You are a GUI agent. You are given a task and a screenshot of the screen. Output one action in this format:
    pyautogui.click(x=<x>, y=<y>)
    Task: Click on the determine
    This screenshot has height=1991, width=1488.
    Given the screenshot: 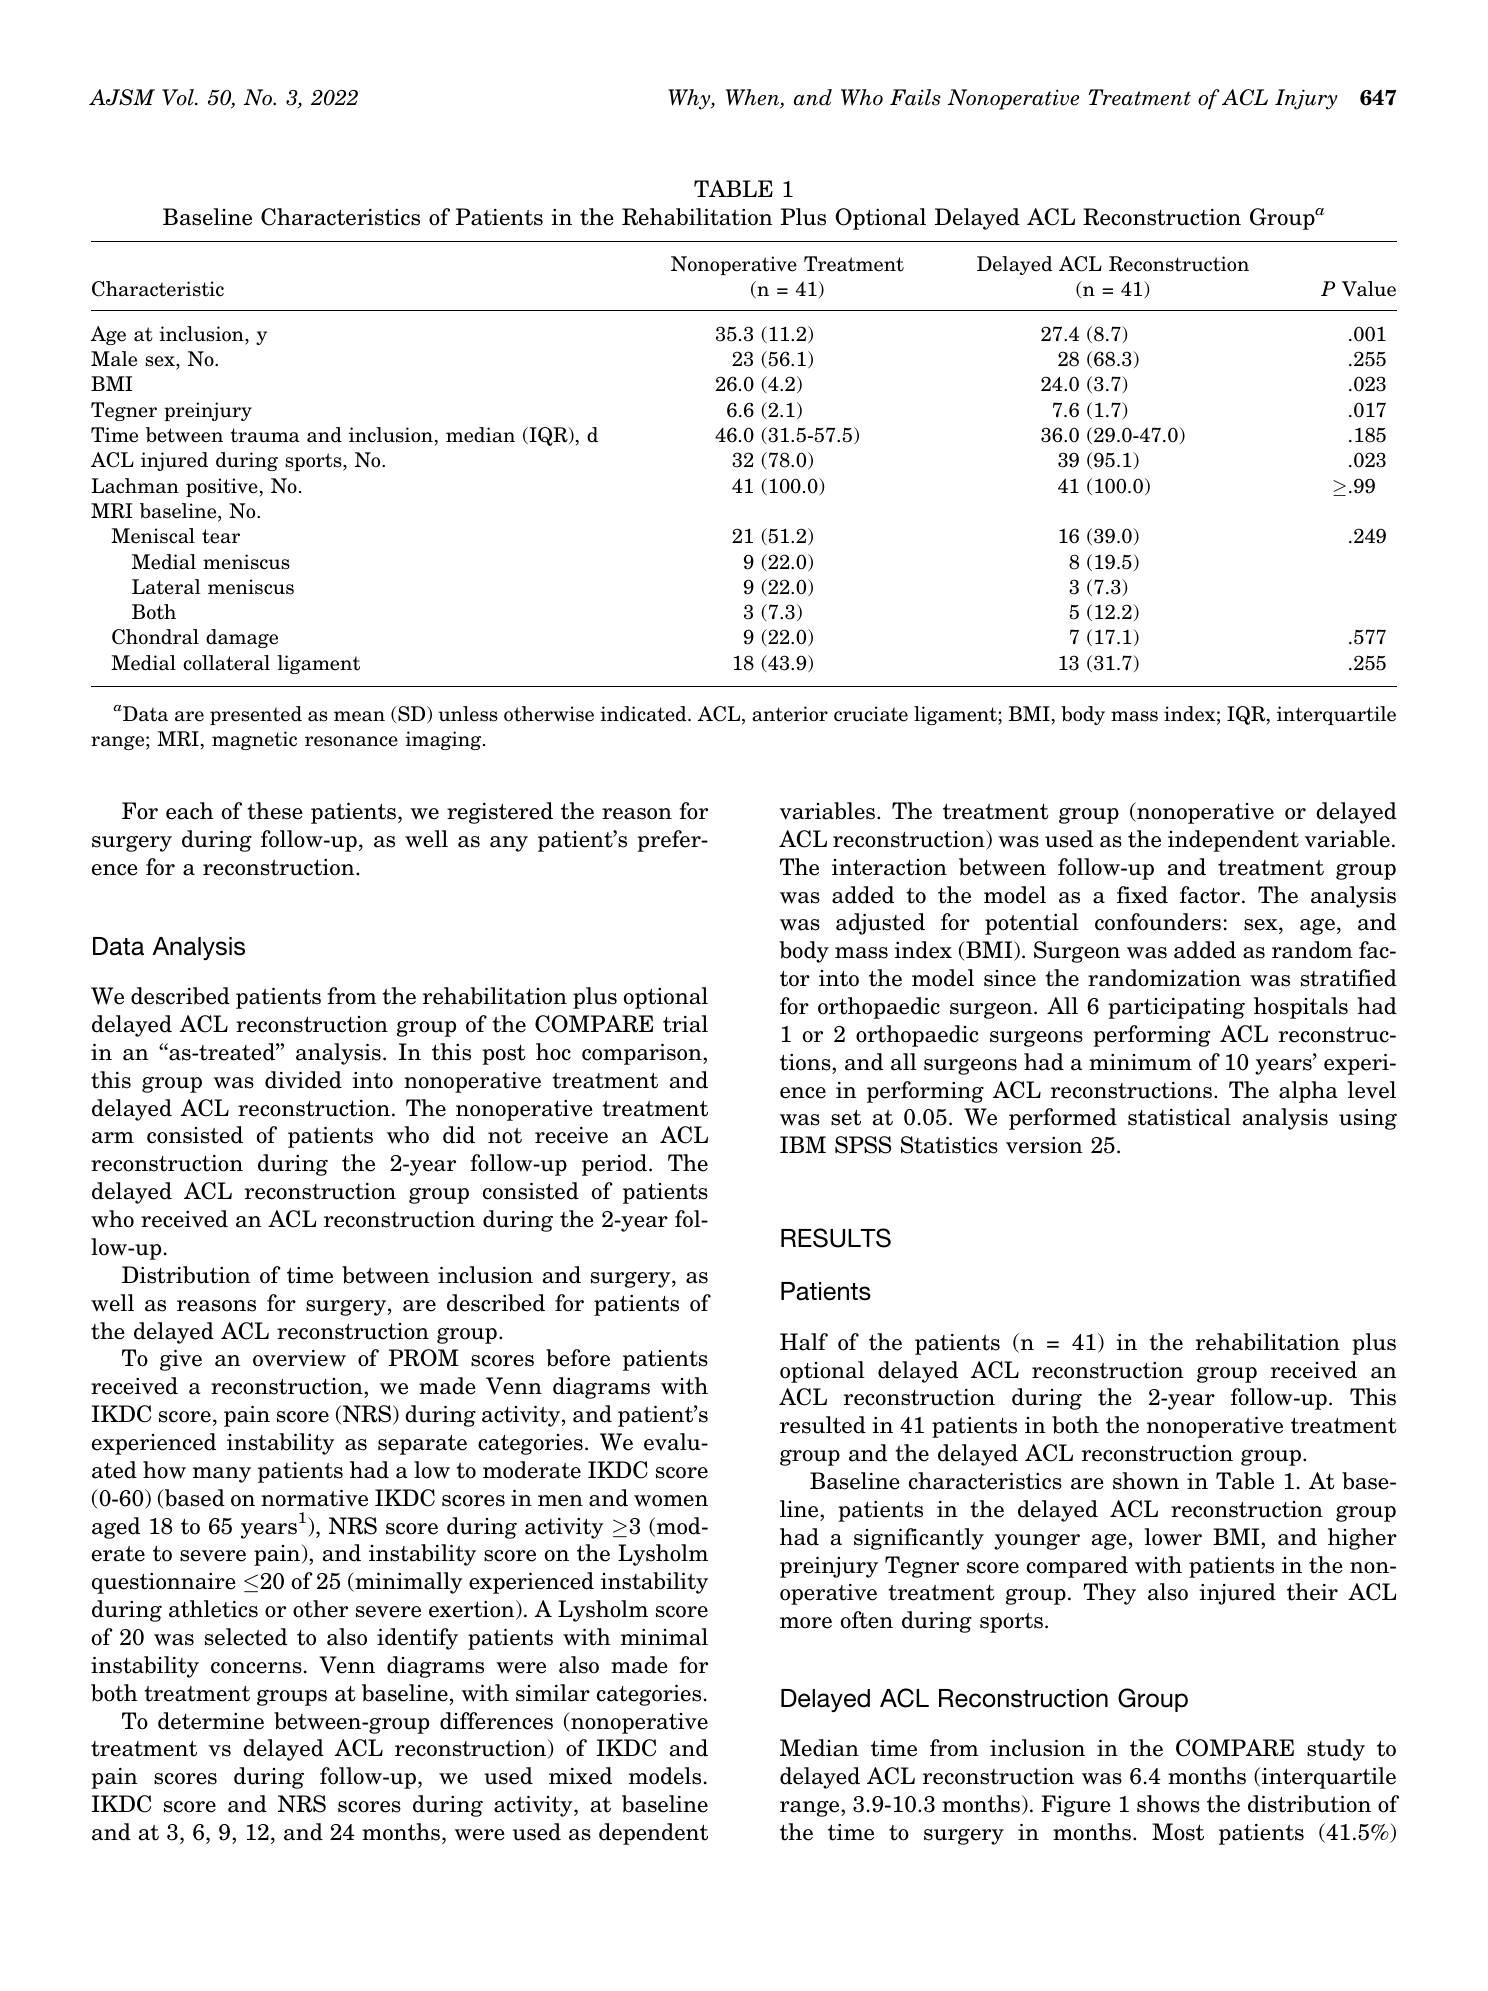 What is the action you would take?
    pyautogui.click(x=211, y=1721)
